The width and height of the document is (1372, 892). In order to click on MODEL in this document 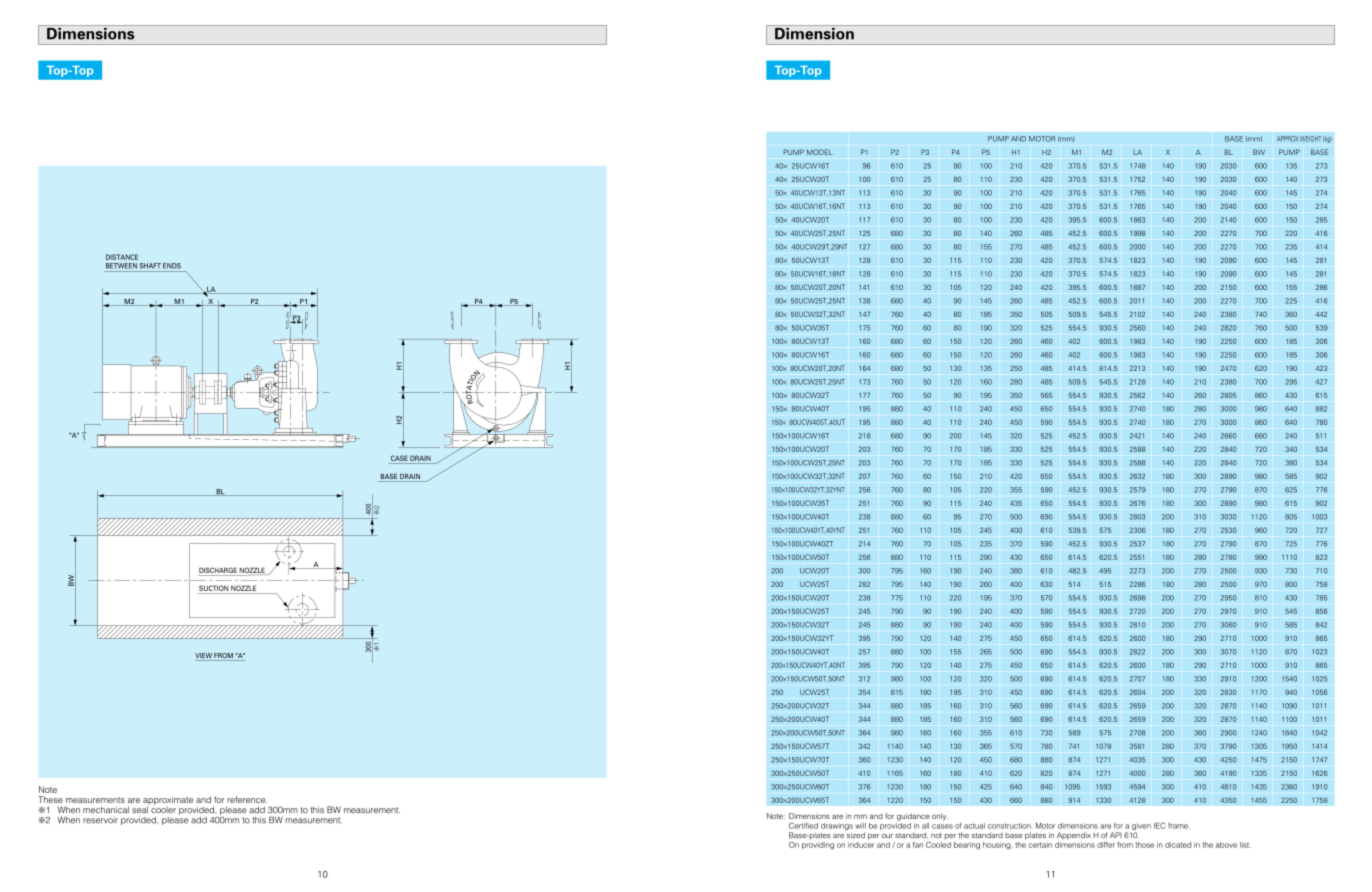, I will do `click(819, 152)`.
